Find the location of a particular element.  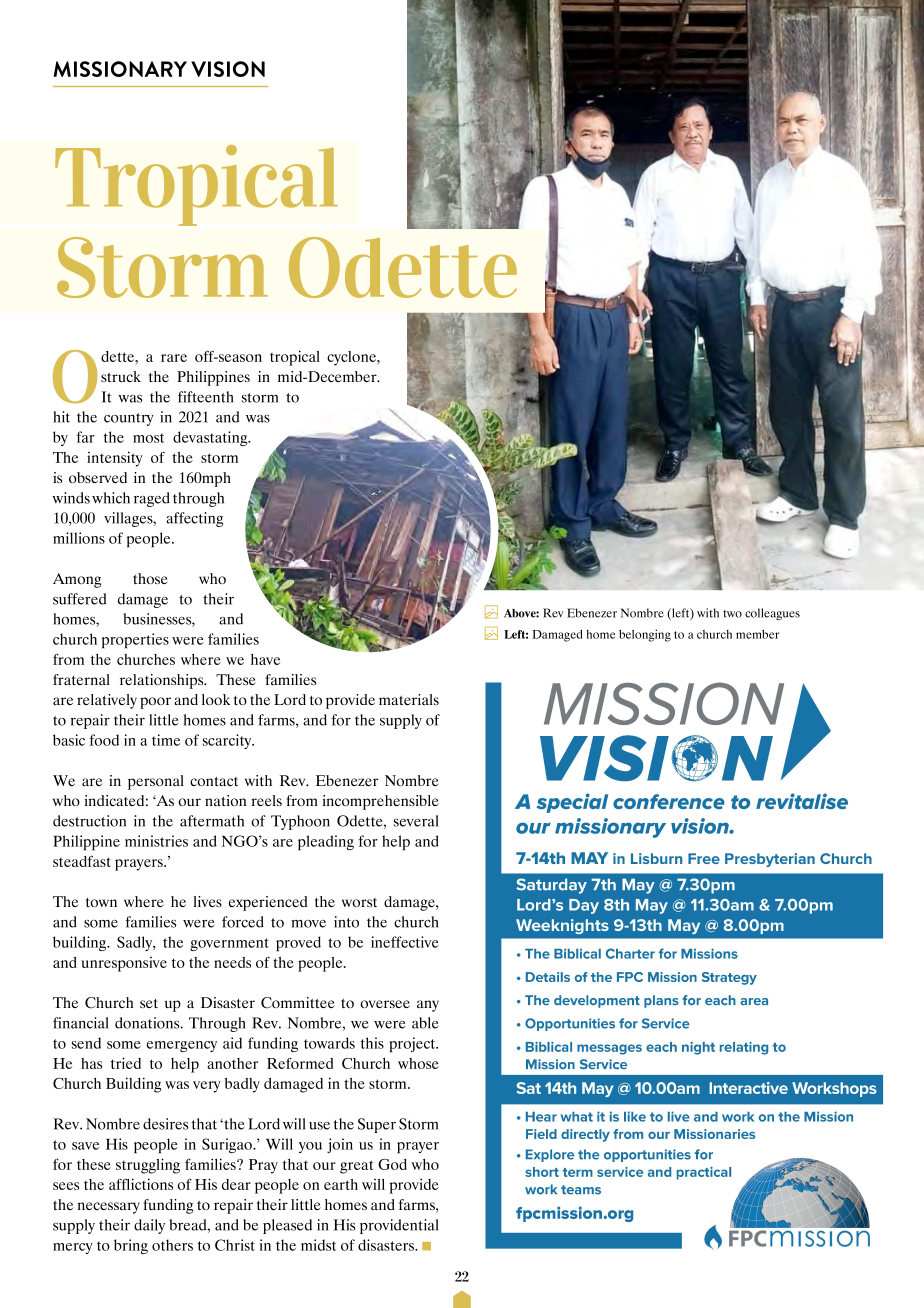

raged is located at coordinates (152, 499).
